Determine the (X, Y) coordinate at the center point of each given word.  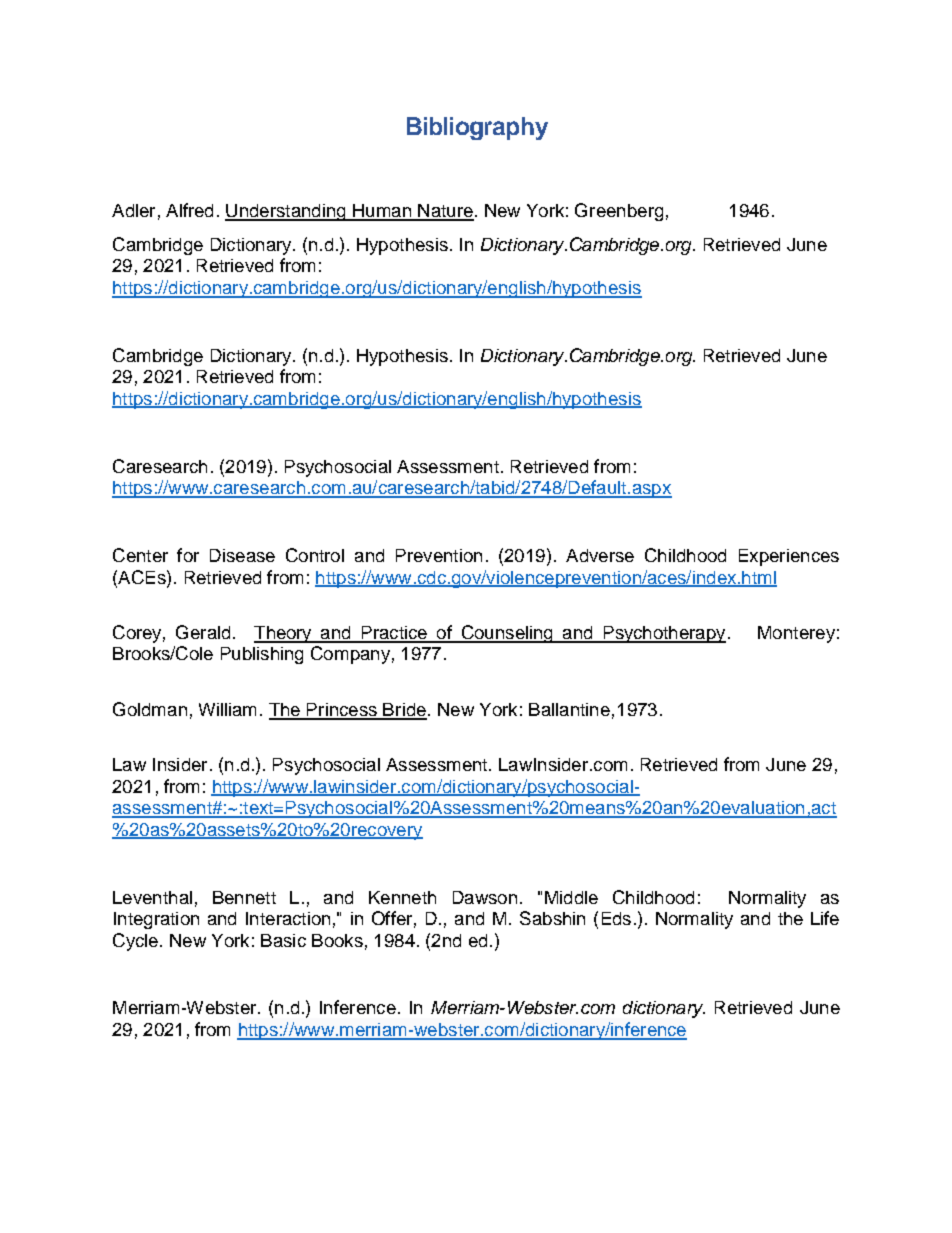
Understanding (286, 212)
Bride (404, 711)
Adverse (600, 555)
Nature (445, 212)
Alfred (189, 210)
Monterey (796, 634)
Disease (242, 555)
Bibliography (477, 128)
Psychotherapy (663, 634)
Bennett (244, 897)
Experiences (789, 557)
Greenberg (619, 212)
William (227, 709)
